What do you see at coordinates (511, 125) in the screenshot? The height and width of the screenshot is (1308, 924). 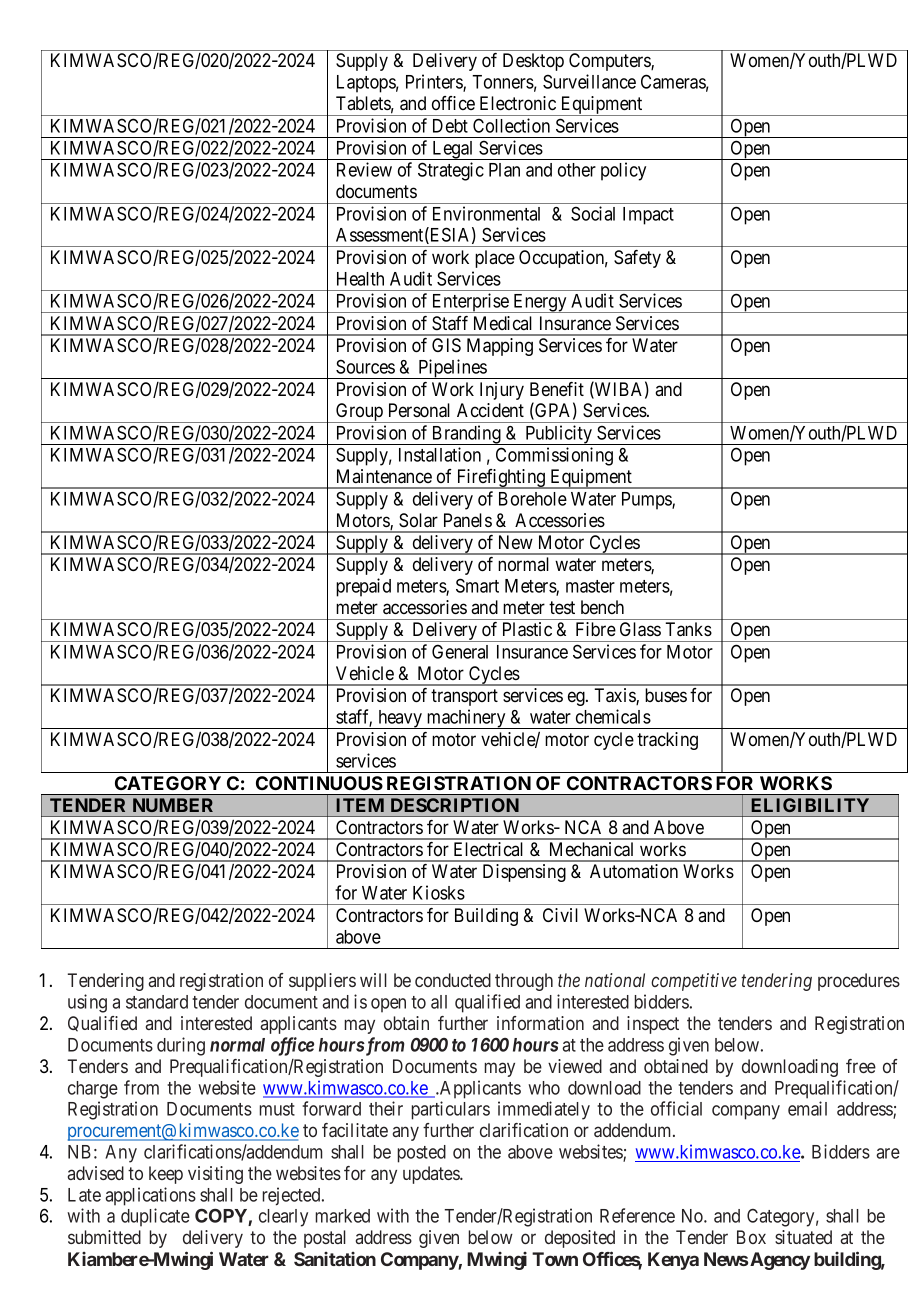 I see `Collection` at bounding box center [511, 125].
